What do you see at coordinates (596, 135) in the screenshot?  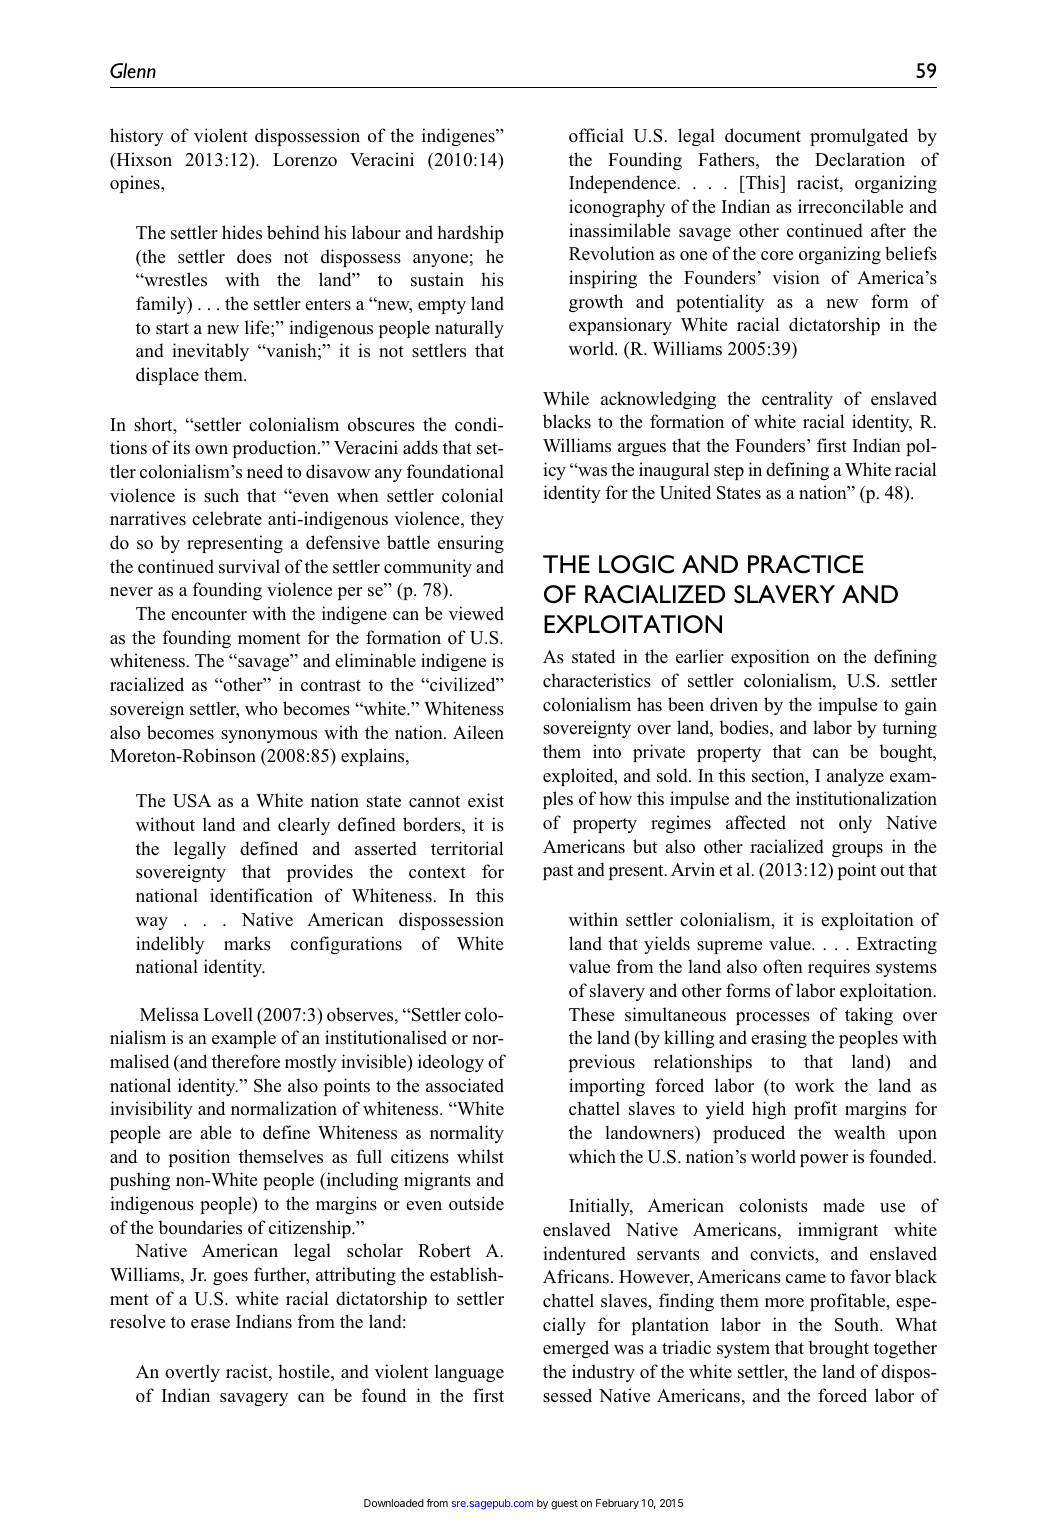 I see `official` at bounding box center [596, 135].
